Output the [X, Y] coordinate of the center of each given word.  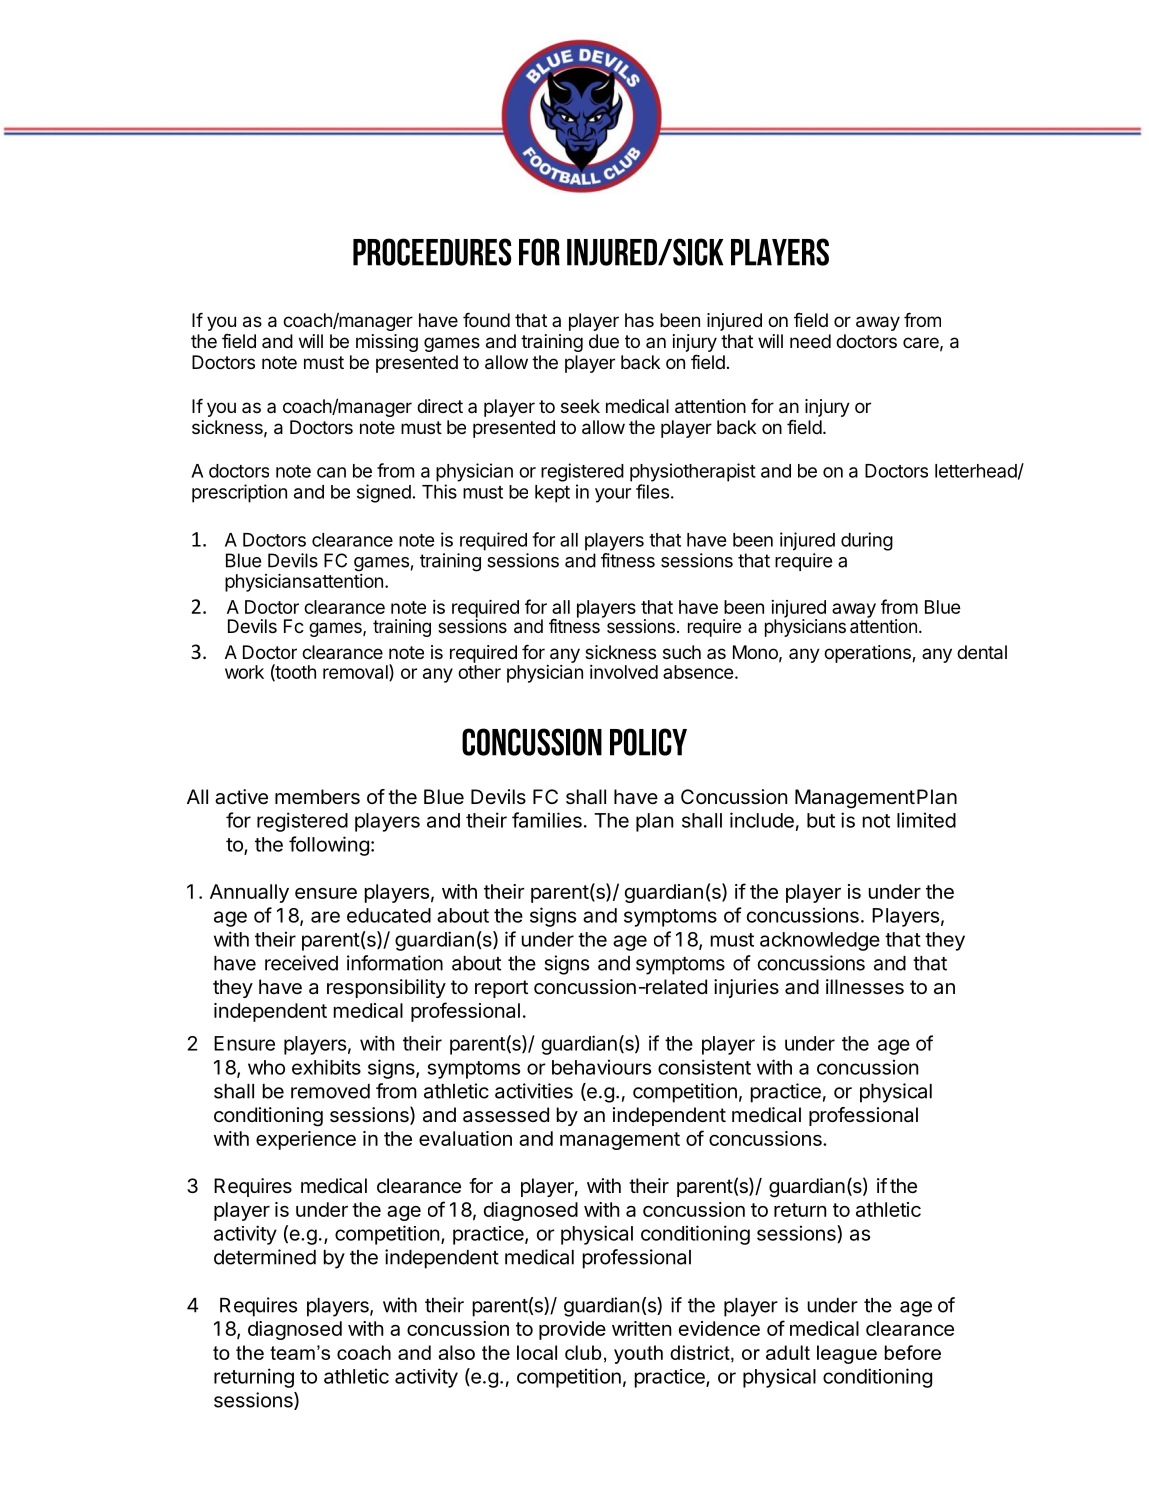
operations [868, 654]
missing [387, 343]
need [810, 341]
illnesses [865, 987]
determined [265, 1257]
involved [624, 672]
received [301, 963]
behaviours [601, 1067]
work [244, 672]
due [604, 341]
